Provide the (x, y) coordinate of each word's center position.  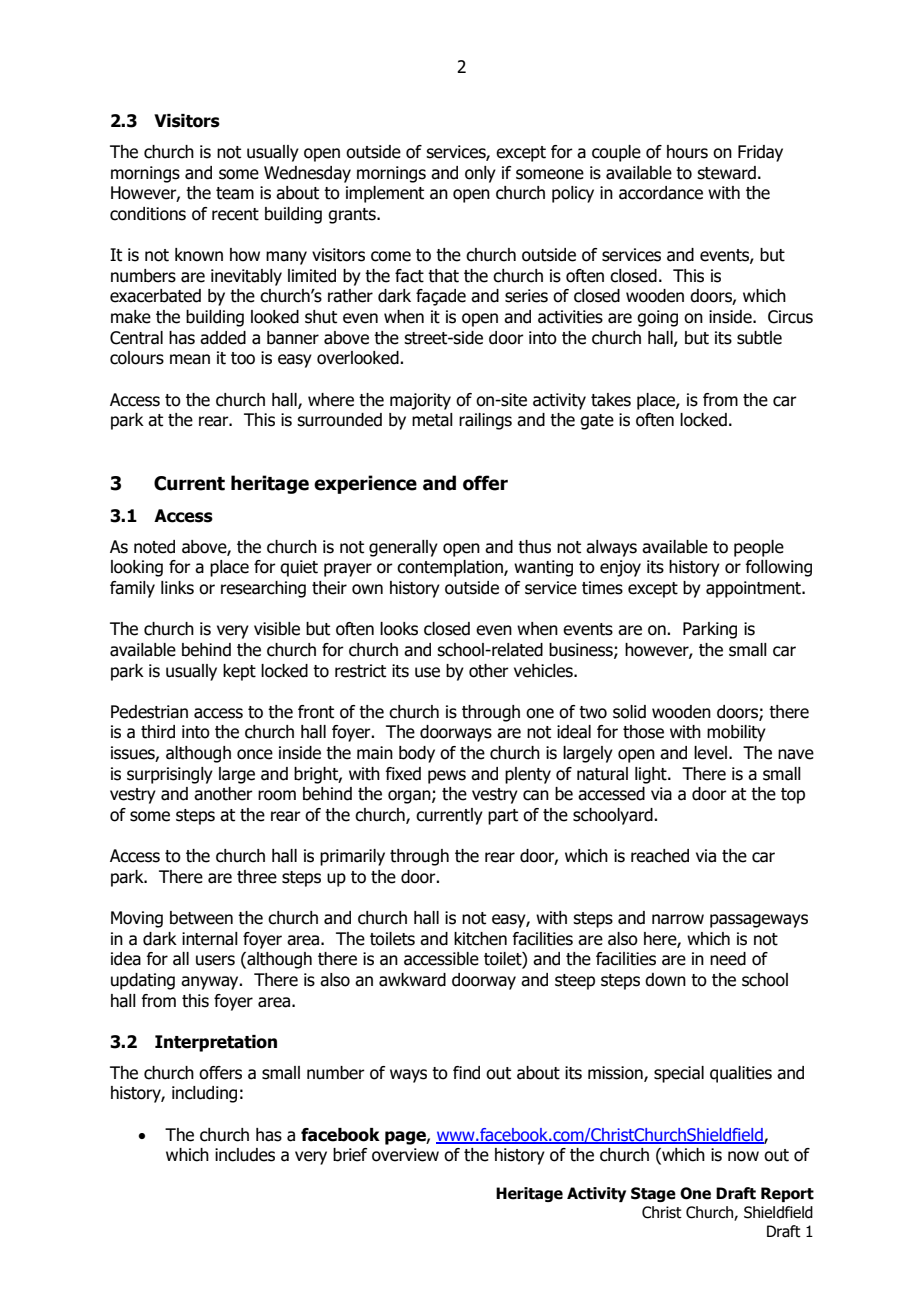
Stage (653, 1194)
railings (485, 421)
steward (726, 173)
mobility (736, 733)
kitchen (480, 939)
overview (405, 1155)
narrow (678, 919)
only (480, 174)
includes (245, 1155)
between (201, 918)
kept (239, 672)
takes (611, 400)
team (235, 193)
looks (399, 629)
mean (190, 359)
